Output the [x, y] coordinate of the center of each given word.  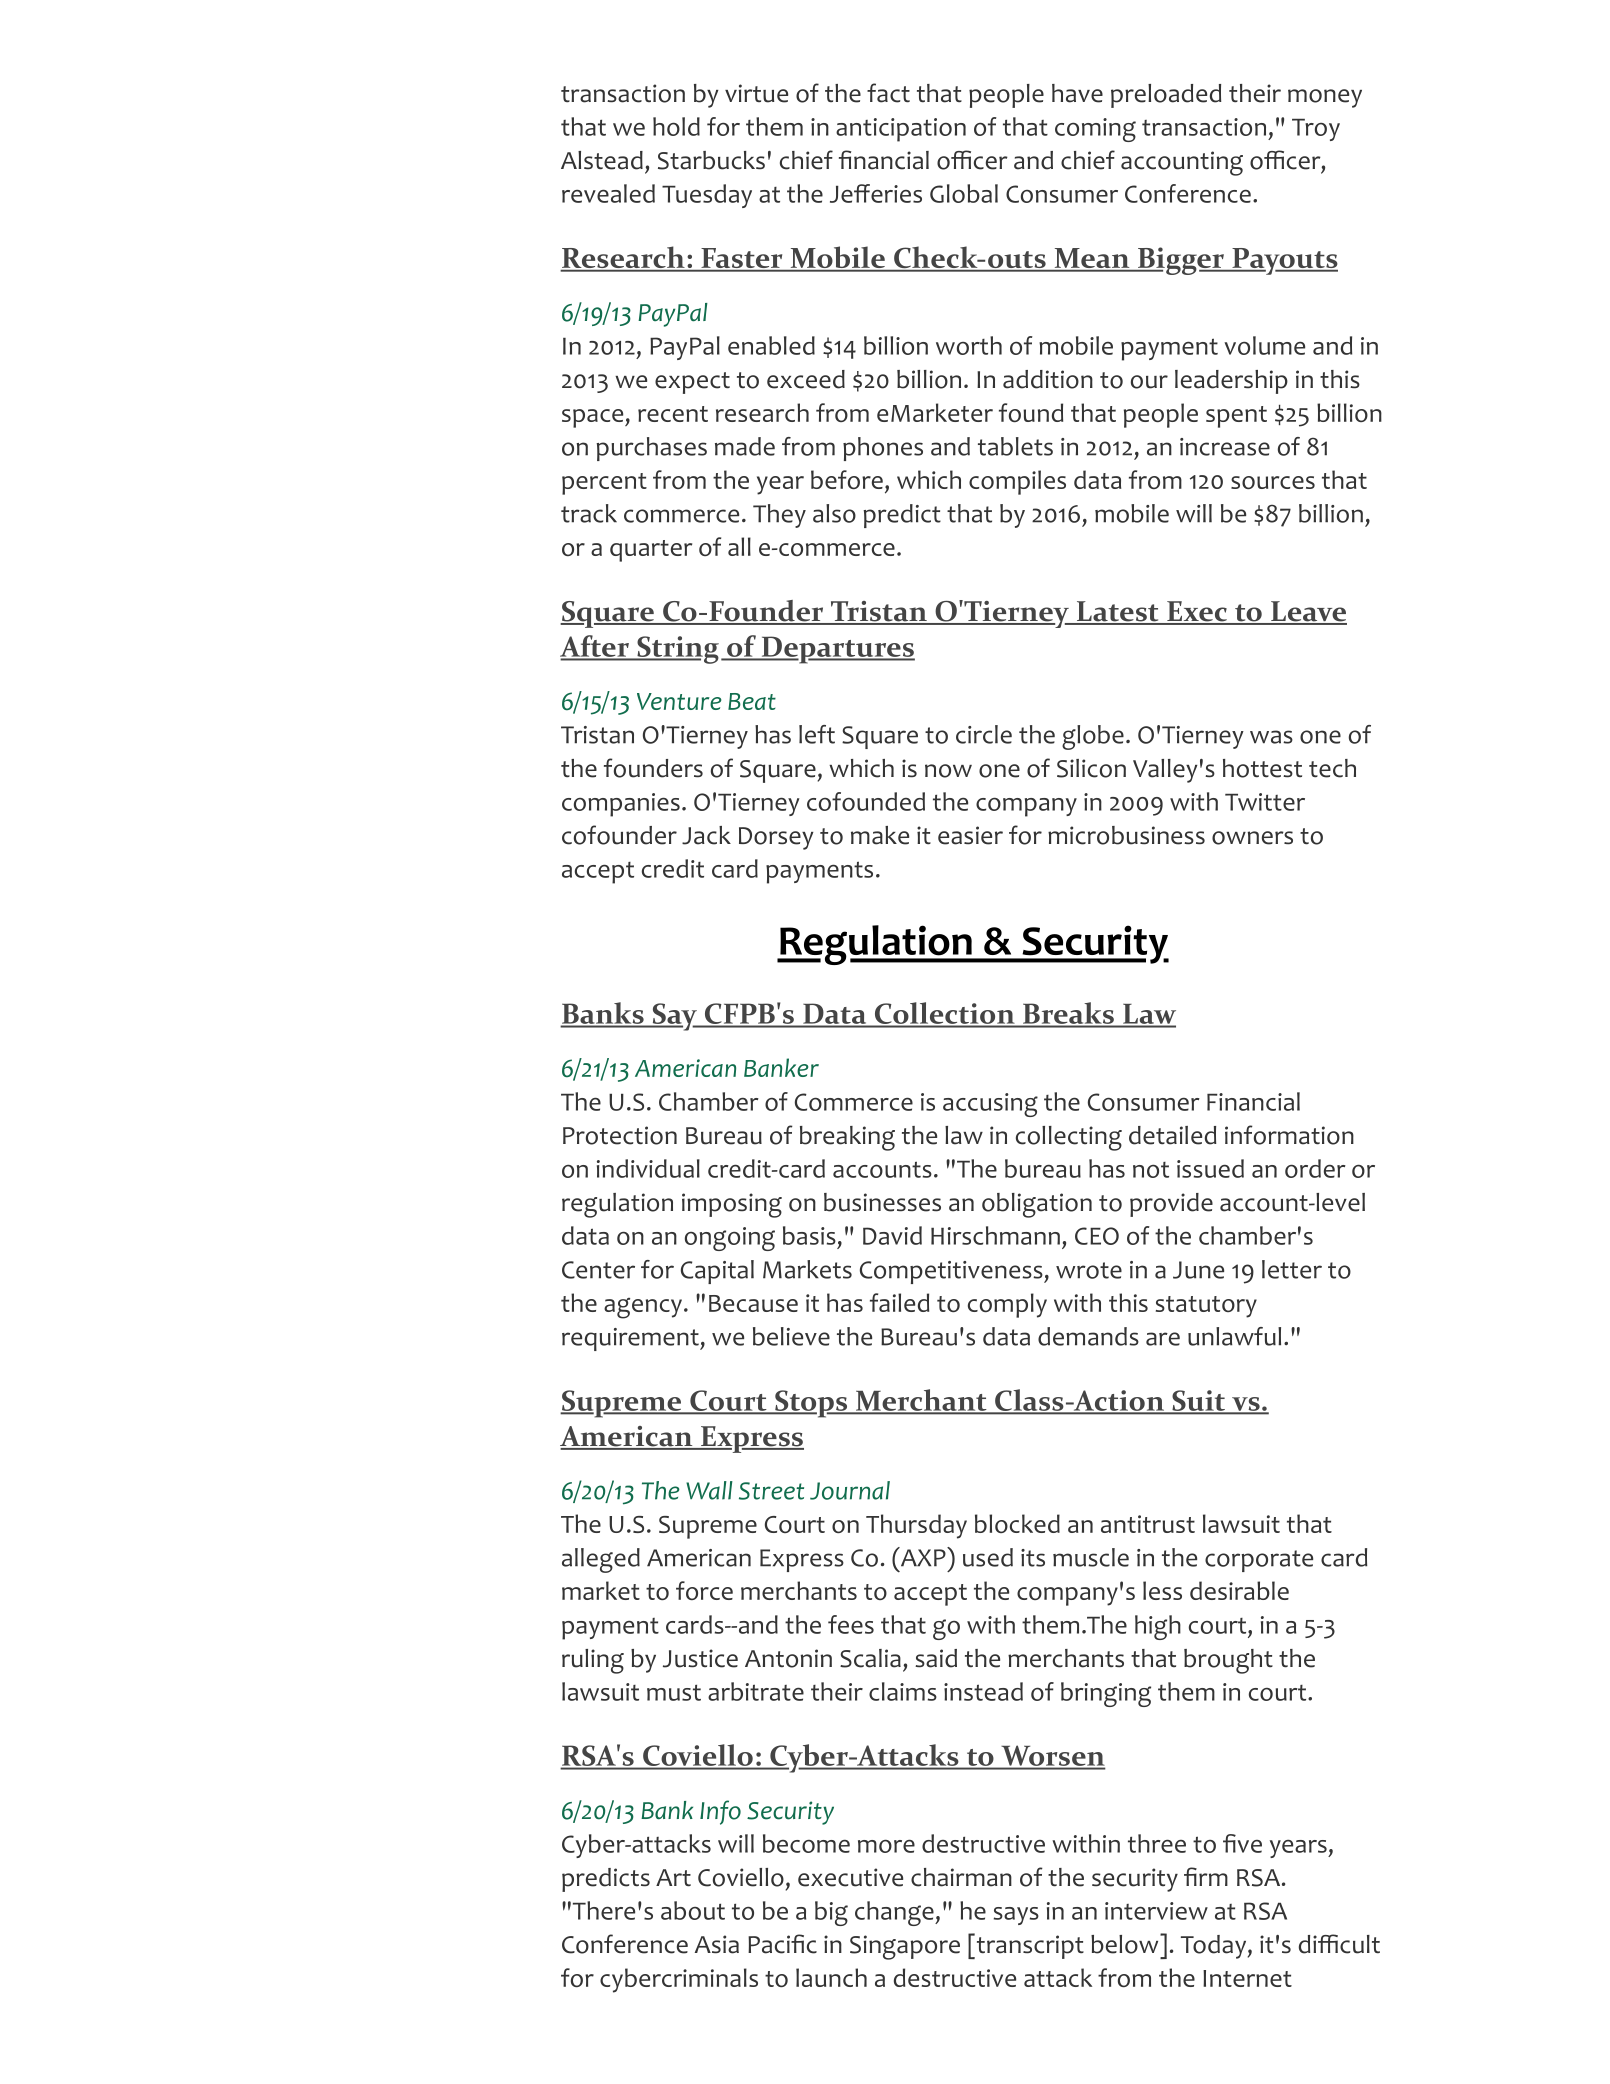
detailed [1172, 1135]
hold [676, 126]
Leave [1308, 612]
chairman [961, 1877]
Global [964, 193]
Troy [1316, 130]
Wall [709, 1490]
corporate [1259, 1561]
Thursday [916, 1526]
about [693, 1910]
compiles [1017, 482]
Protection [620, 1135]
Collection [944, 1014]
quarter [651, 551]
